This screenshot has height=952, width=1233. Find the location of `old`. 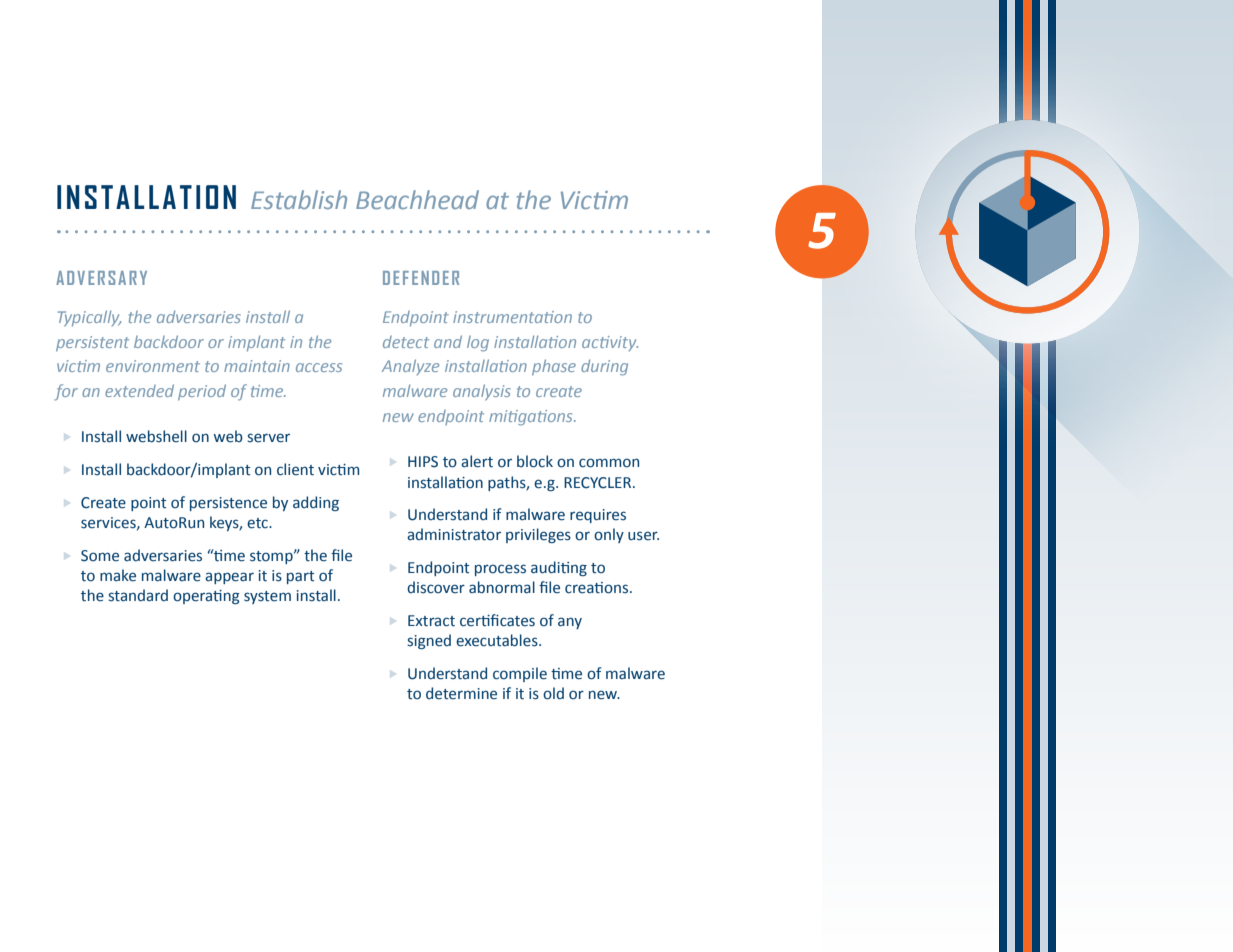

old is located at coordinates (553, 693).
